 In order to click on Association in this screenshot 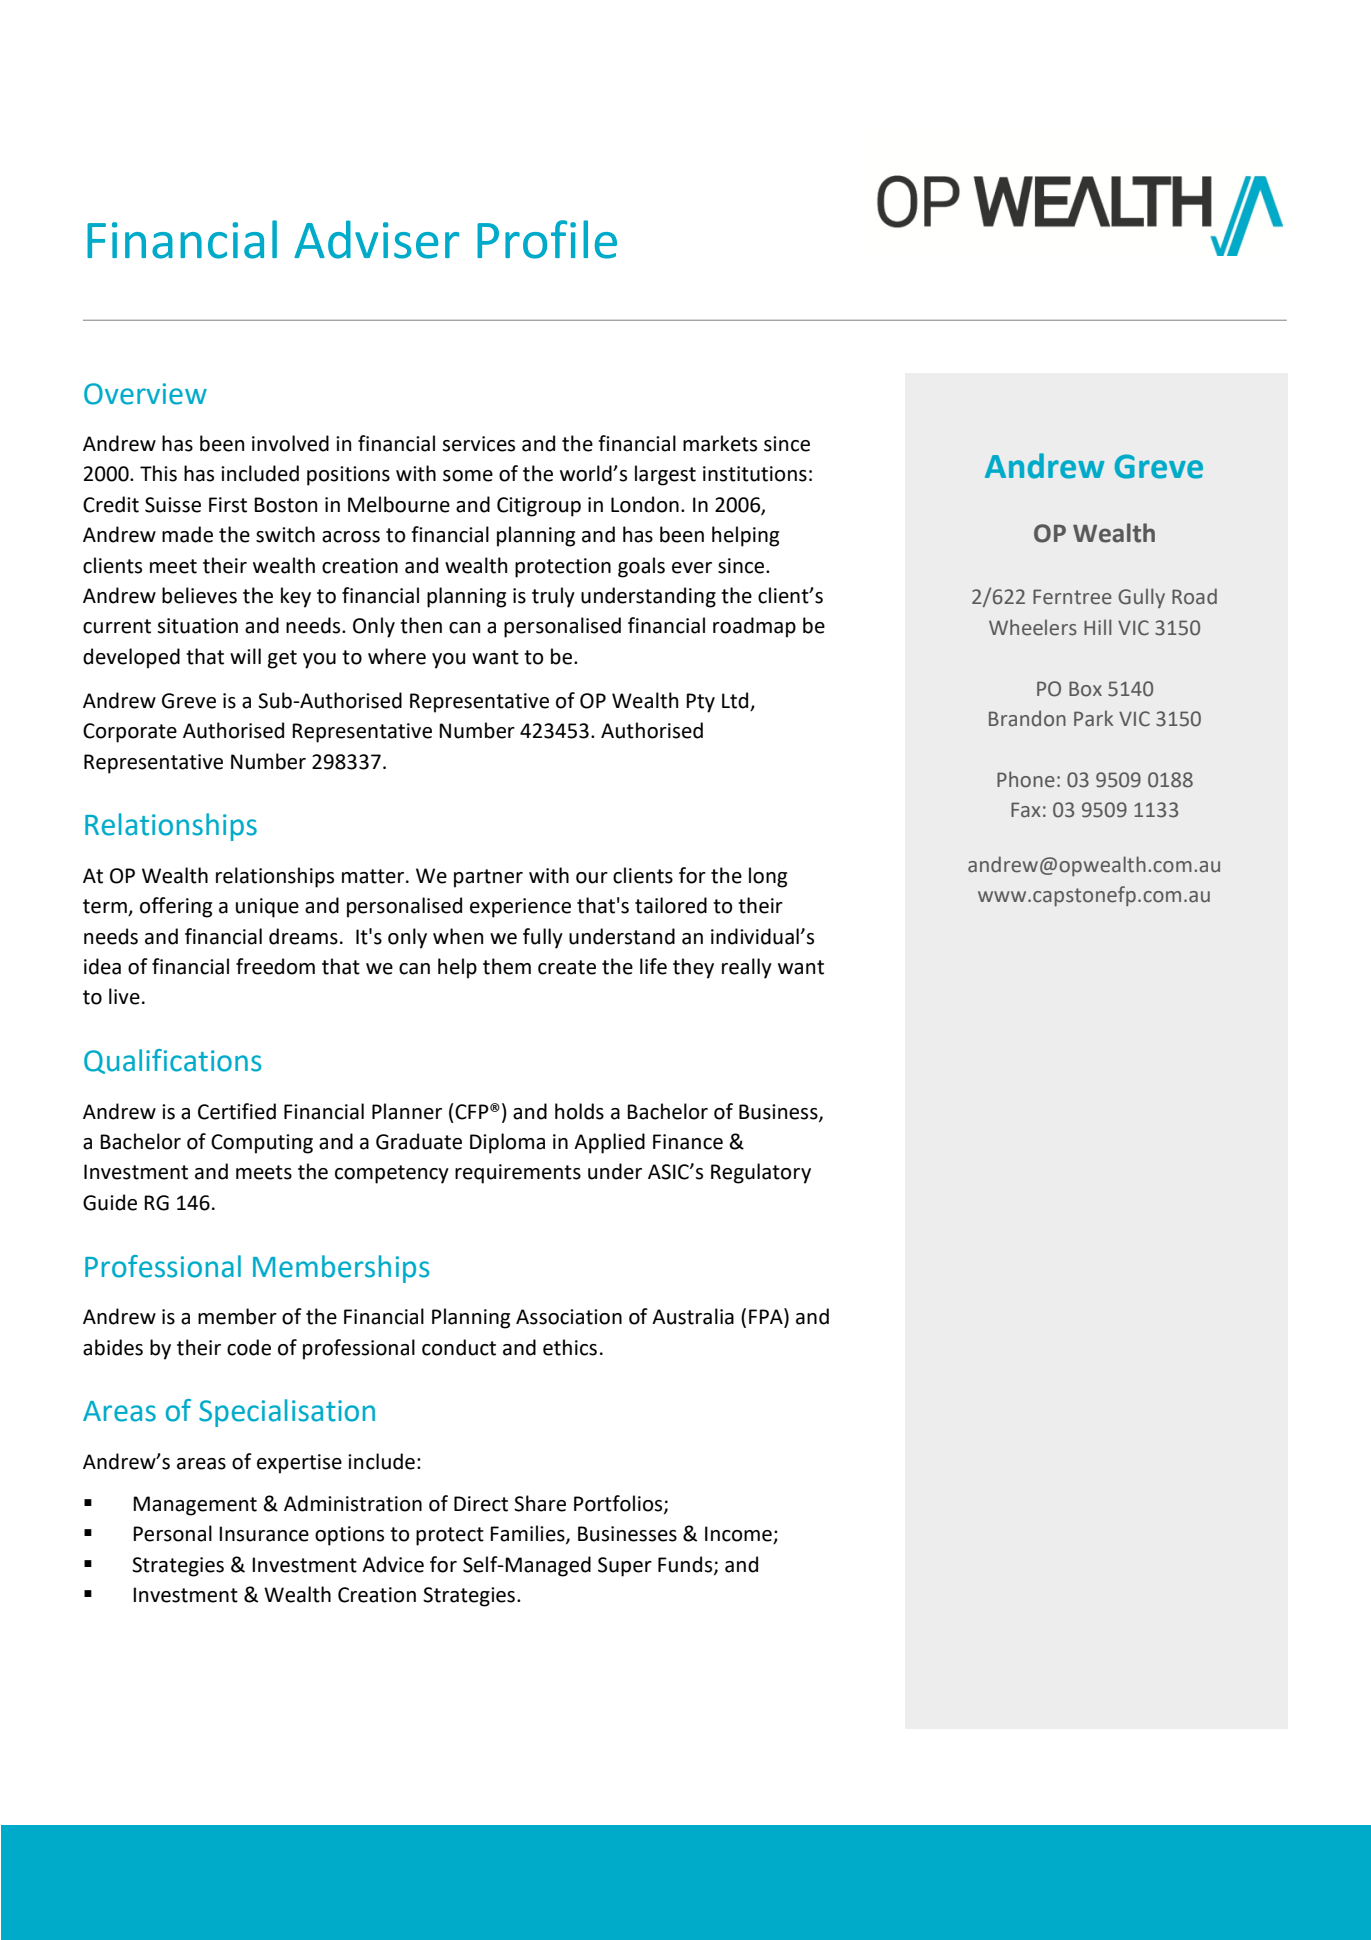, I will do `click(569, 1317)`.
